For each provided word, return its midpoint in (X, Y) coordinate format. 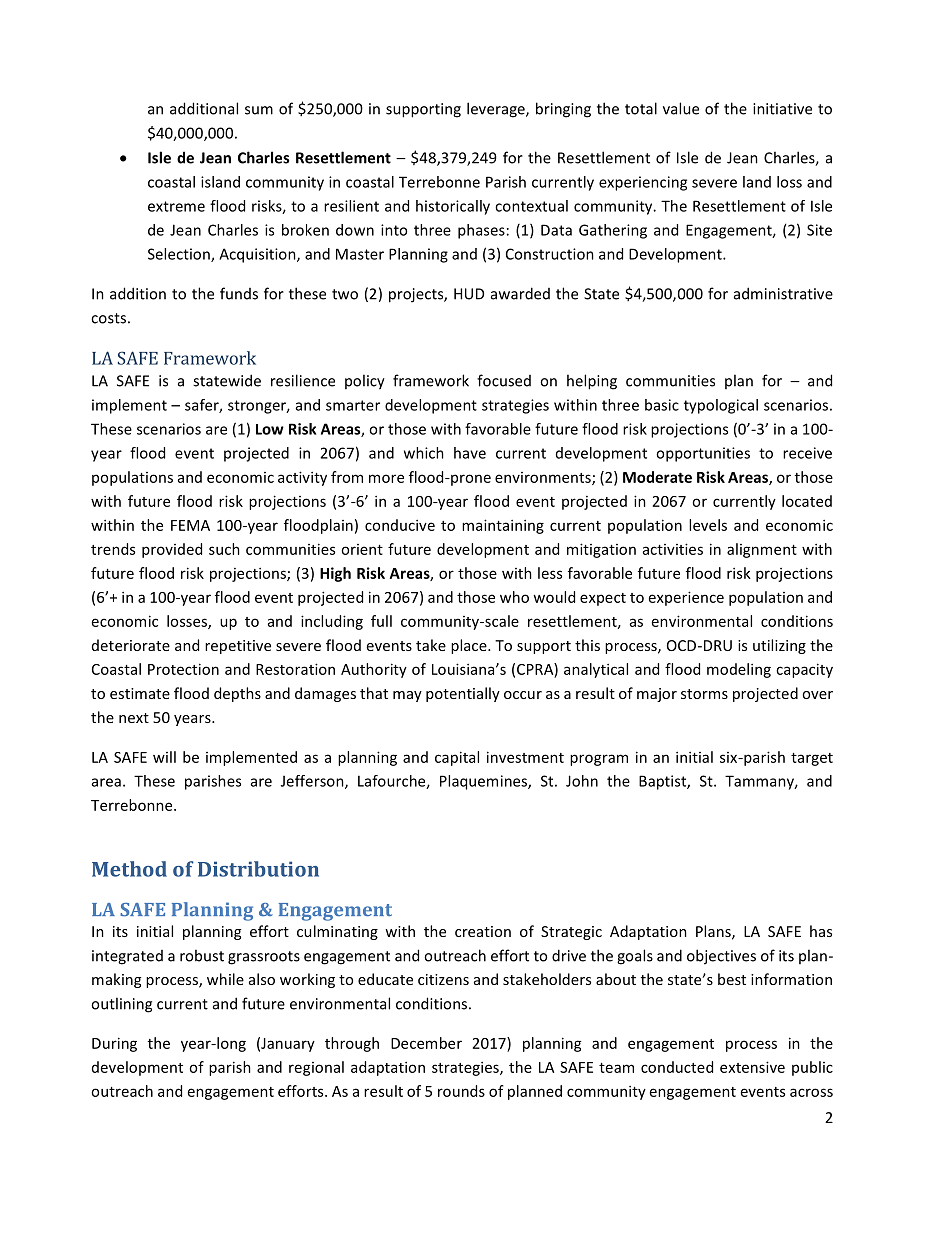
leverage (497, 110)
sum (259, 110)
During (114, 1044)
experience (686, 598)
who (514, 597)
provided (172, 550)
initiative (782, 109)
